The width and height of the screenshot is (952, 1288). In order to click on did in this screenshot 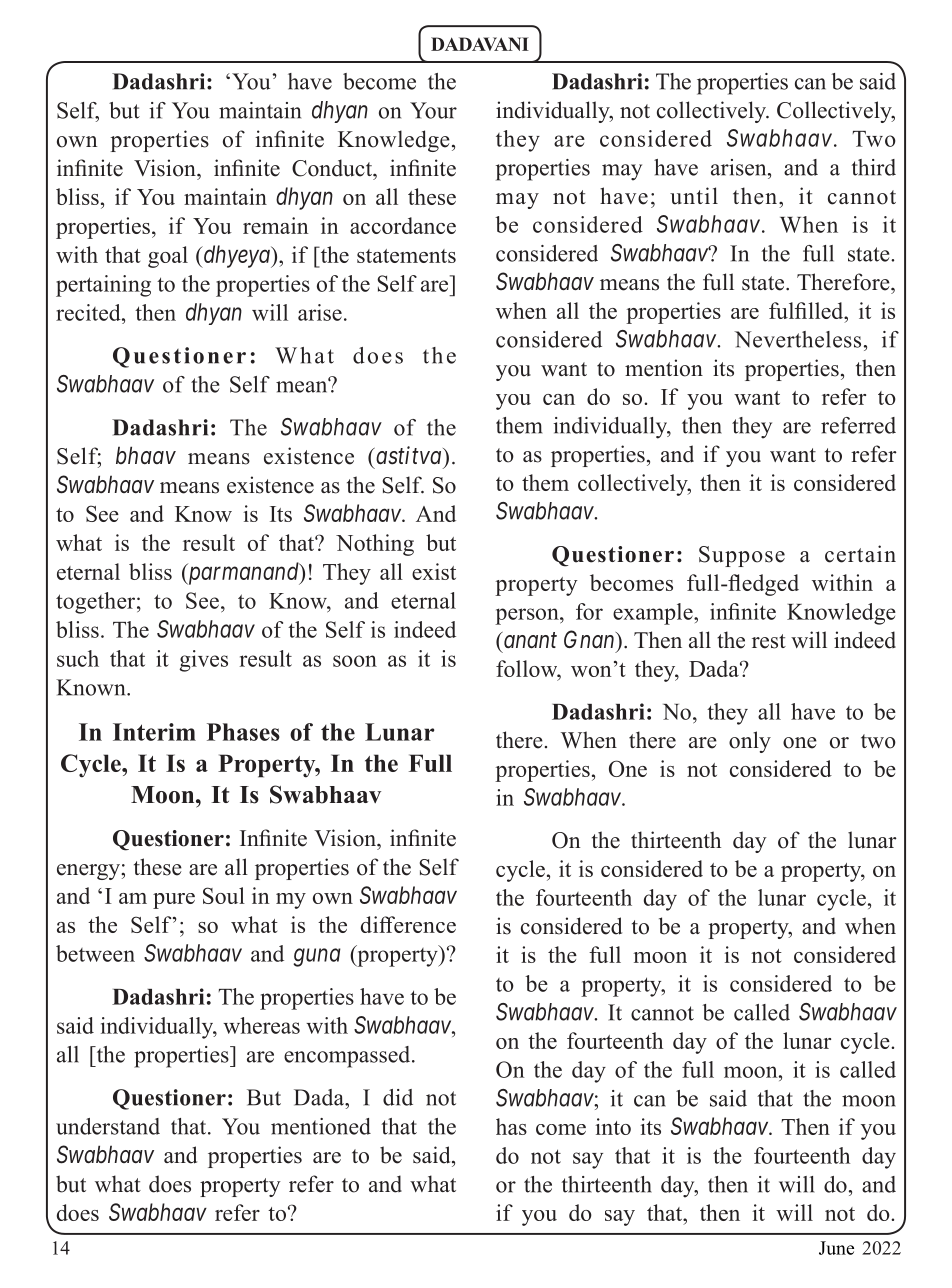, I will do `click(398, 1097)`.
